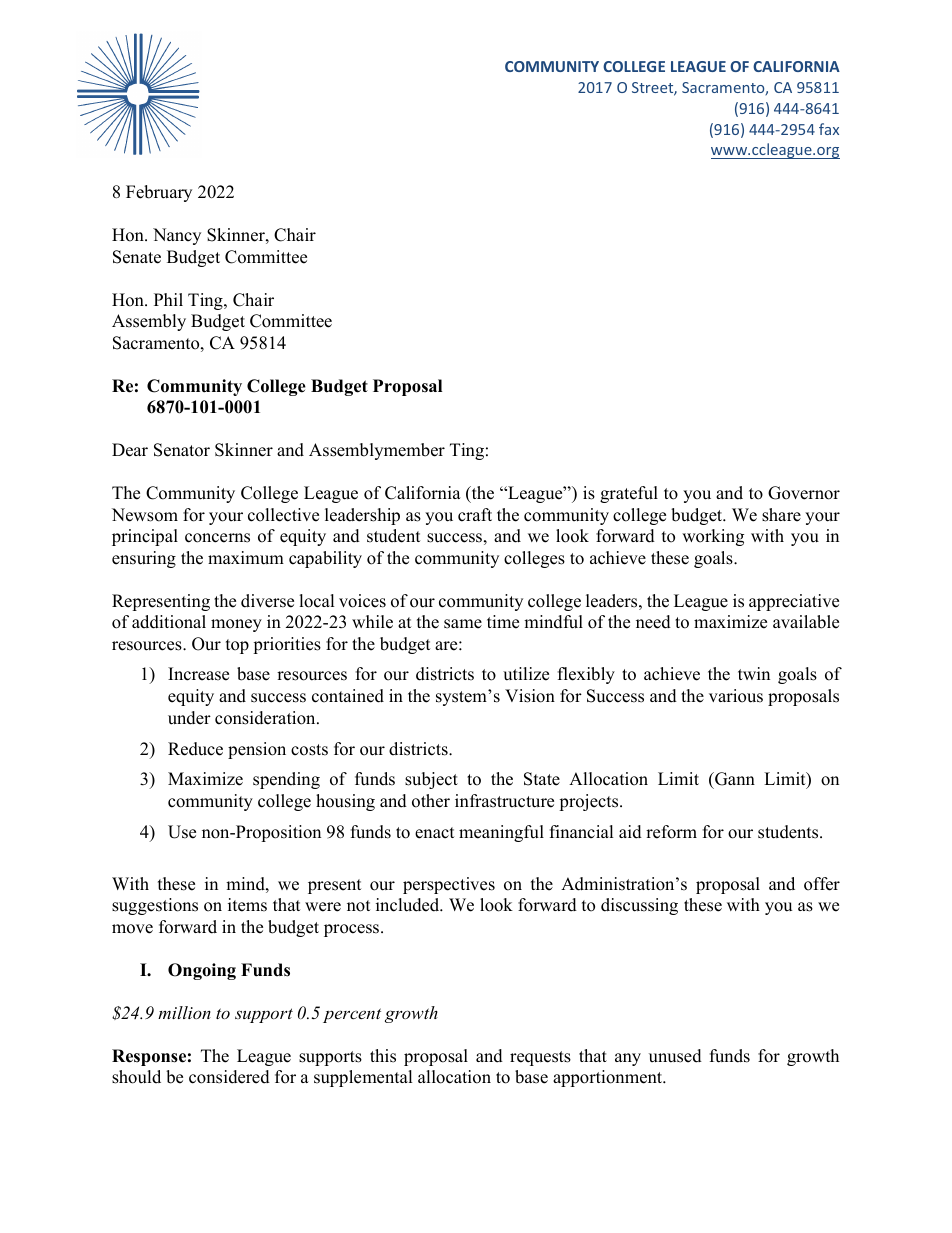  Describe the element at coordinates (159, 193) in the document. I see `February` at that location.
